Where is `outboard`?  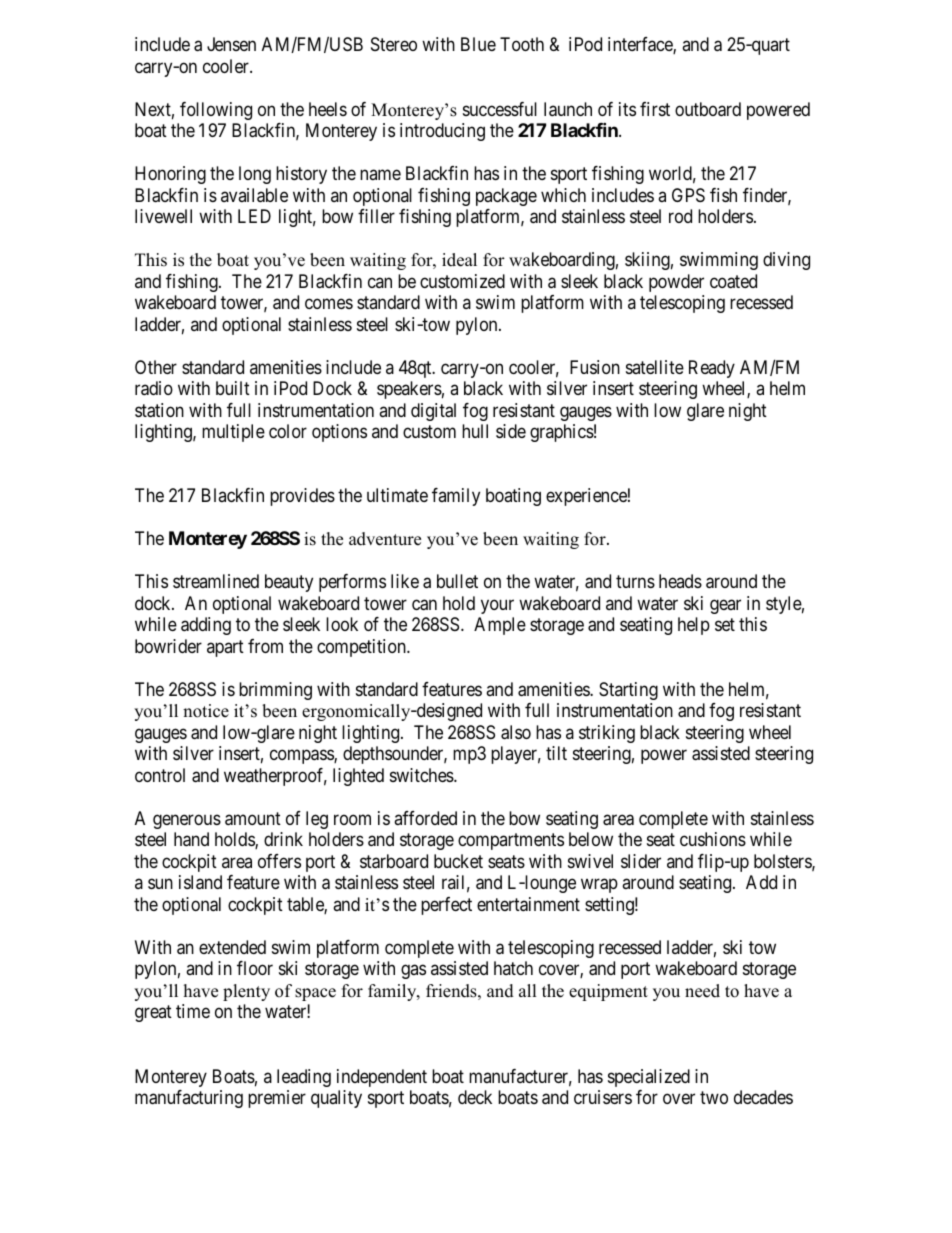 outboard is located at coordinates (708, 109).
